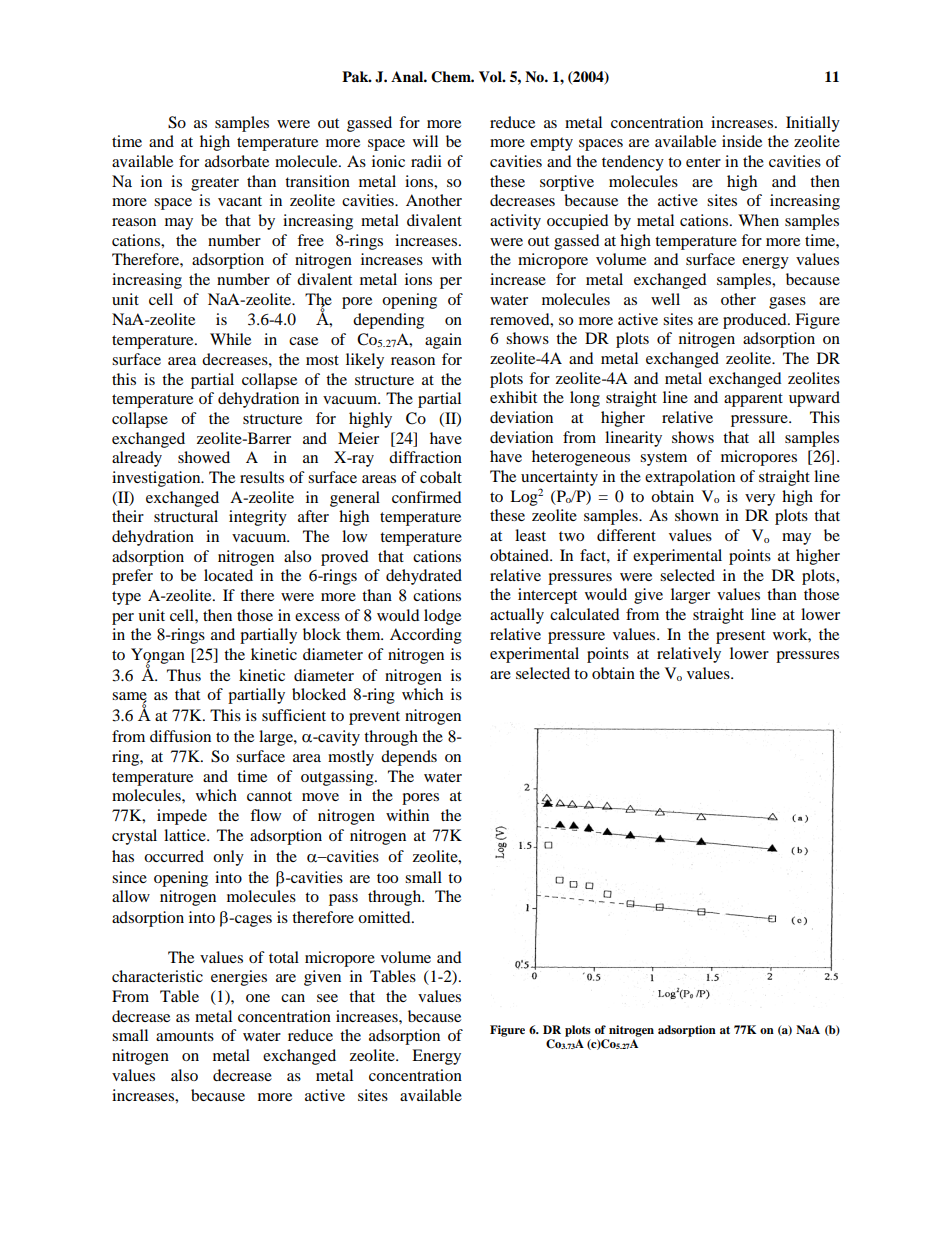 This screenshot has width=952, height=1233. Describe the element at coordinates (204, 457) in the screenshot. I see `showed` at that location.
